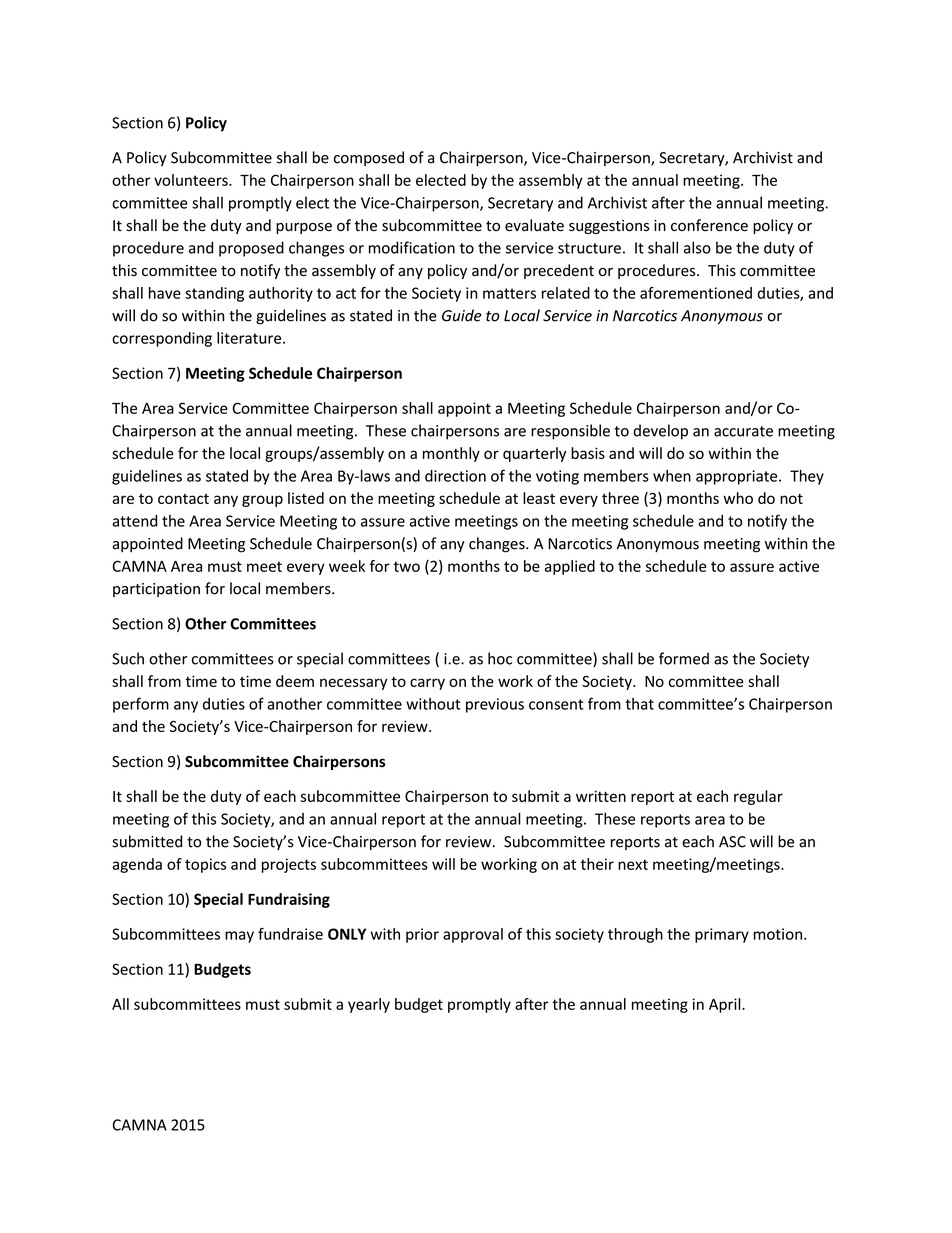  Describe the element at coordinates (473, 935) in the screenshot. I see `approval` at that location.
